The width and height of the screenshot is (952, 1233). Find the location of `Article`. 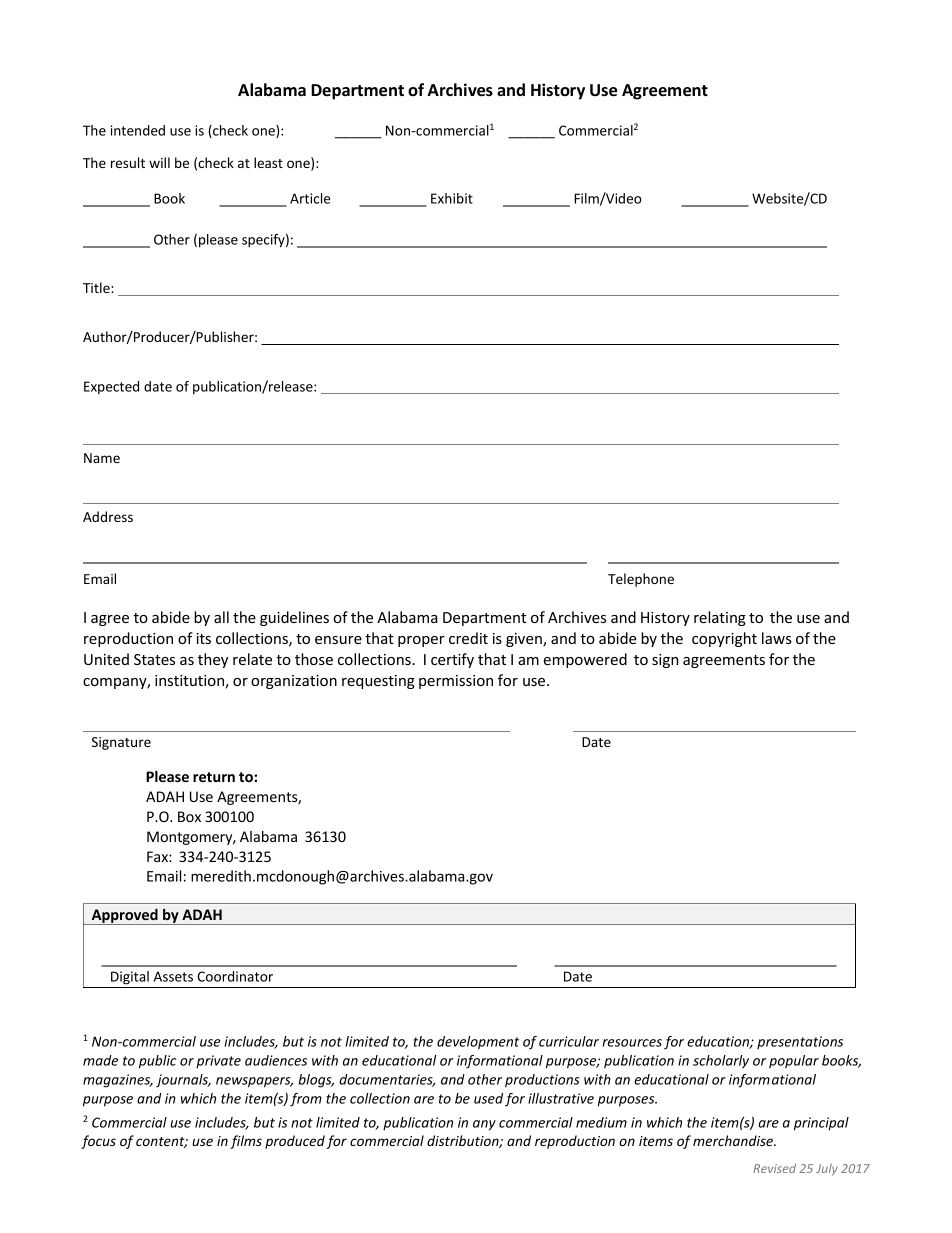

Article is located at coordinates (310, 198).
